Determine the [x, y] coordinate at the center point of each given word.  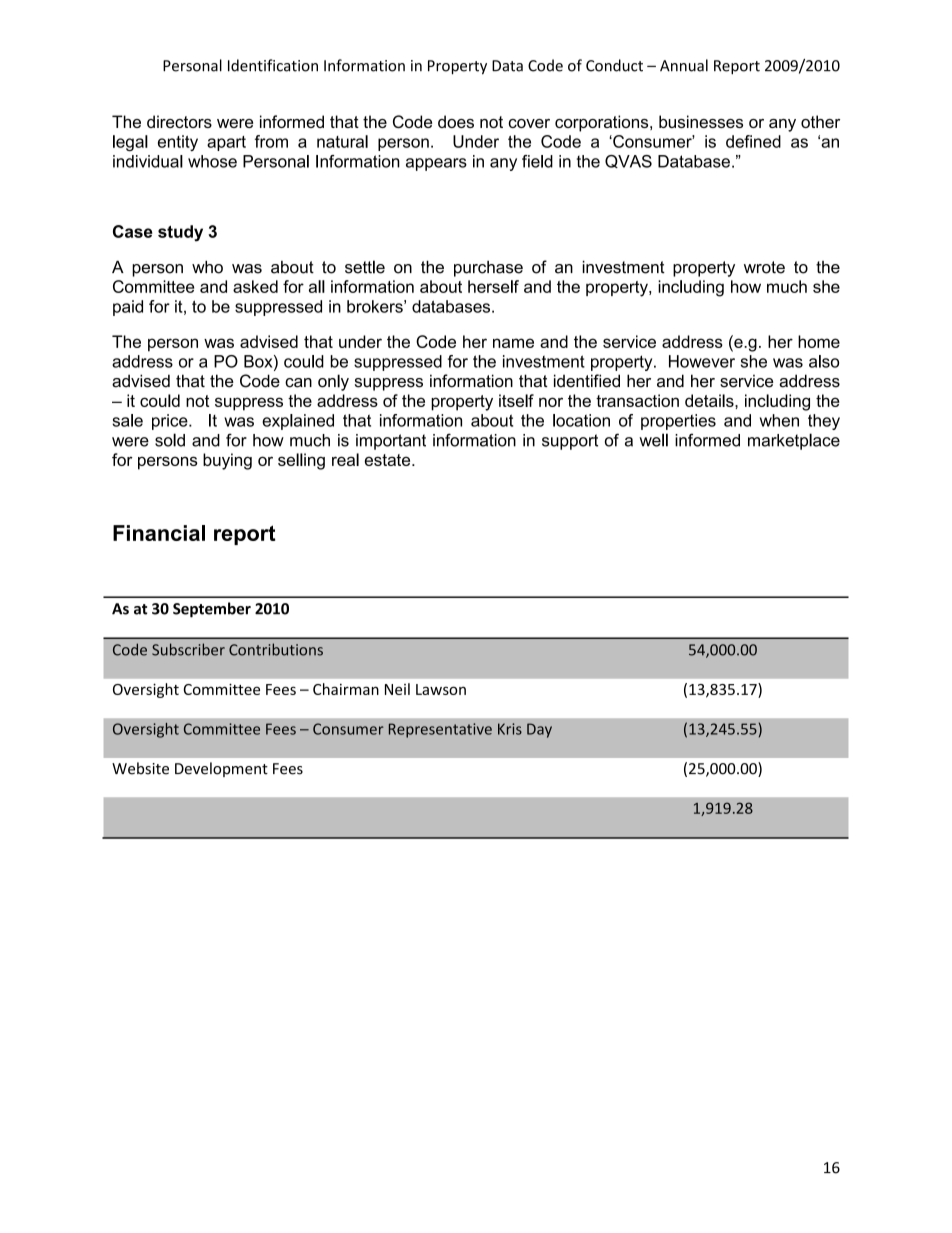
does [456, 121]
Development [221, 769]
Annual [684, 65]
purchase [488, 269]
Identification [273, 65]
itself [516, 400]
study [180, 233]
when [779, 420]
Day [539, 730]
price [171, 422]
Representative [440, 730]
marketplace [794, 441]
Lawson [441, 689]
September [212, 610]
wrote [764, 267]
